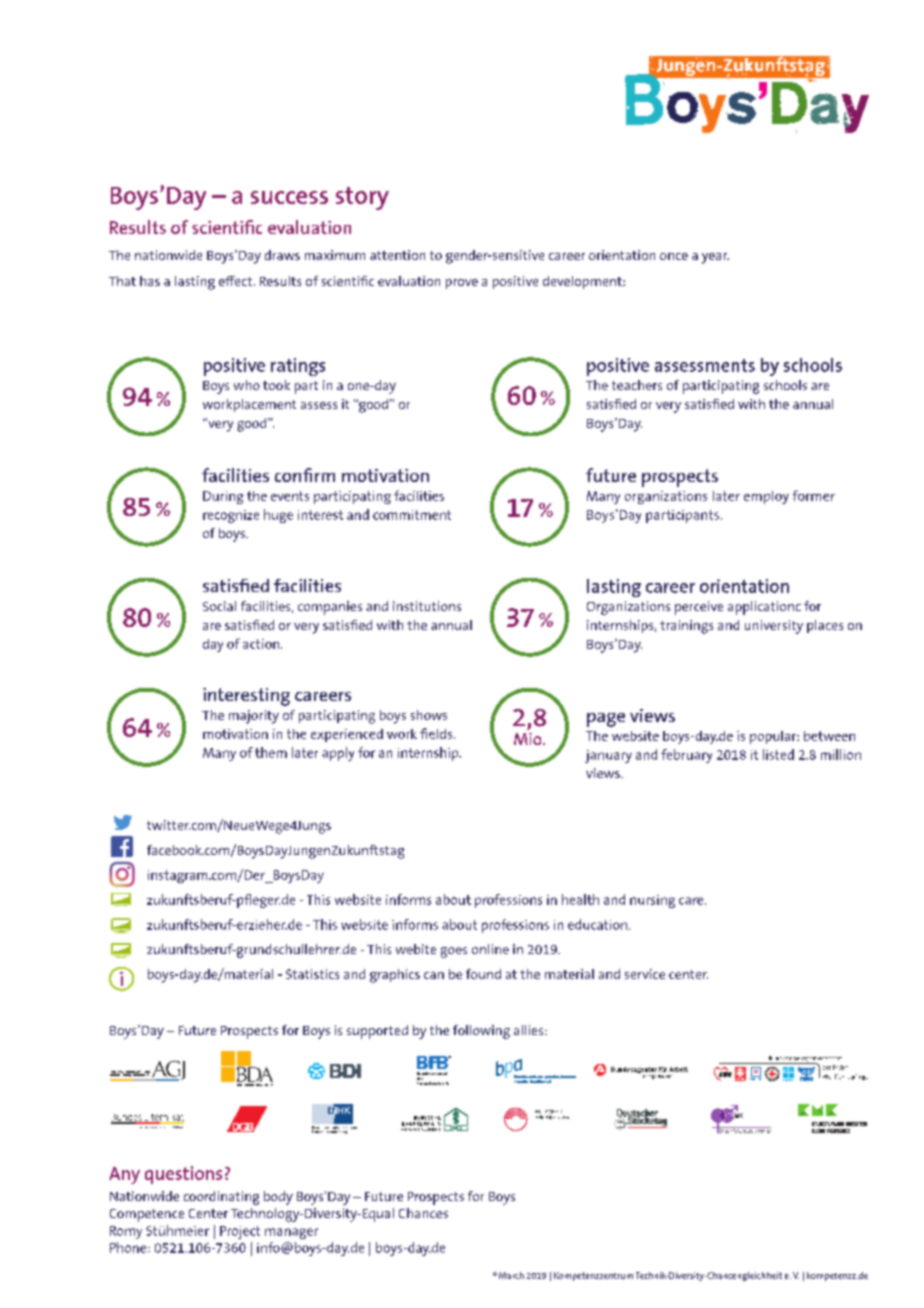 This image has width=924, height=1308. I want to click on prove, so click(462, 284).
